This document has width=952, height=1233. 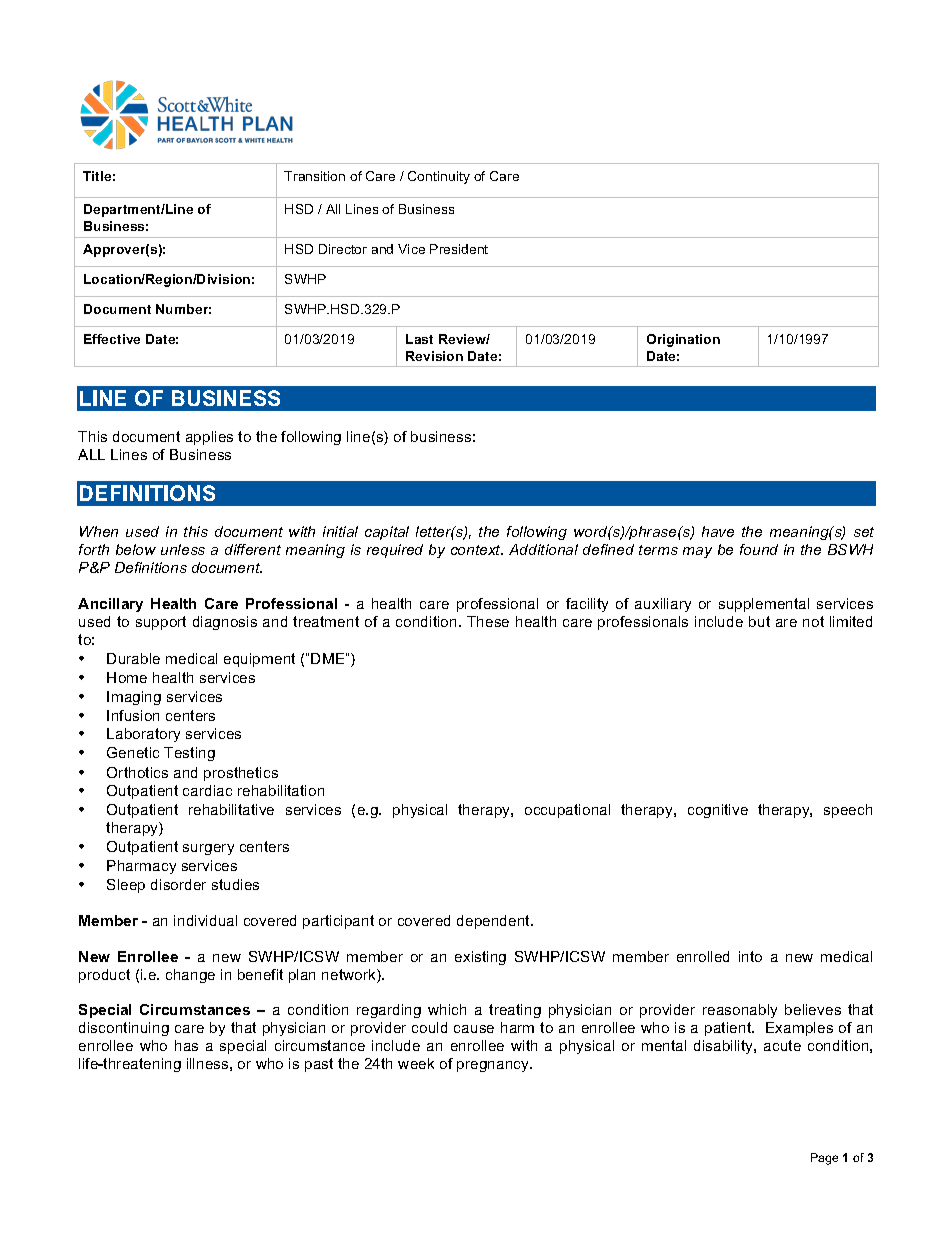 What do you see at coordinates (495, 922) in the document?
I see `dependent` at bounding box center [495, 922].
